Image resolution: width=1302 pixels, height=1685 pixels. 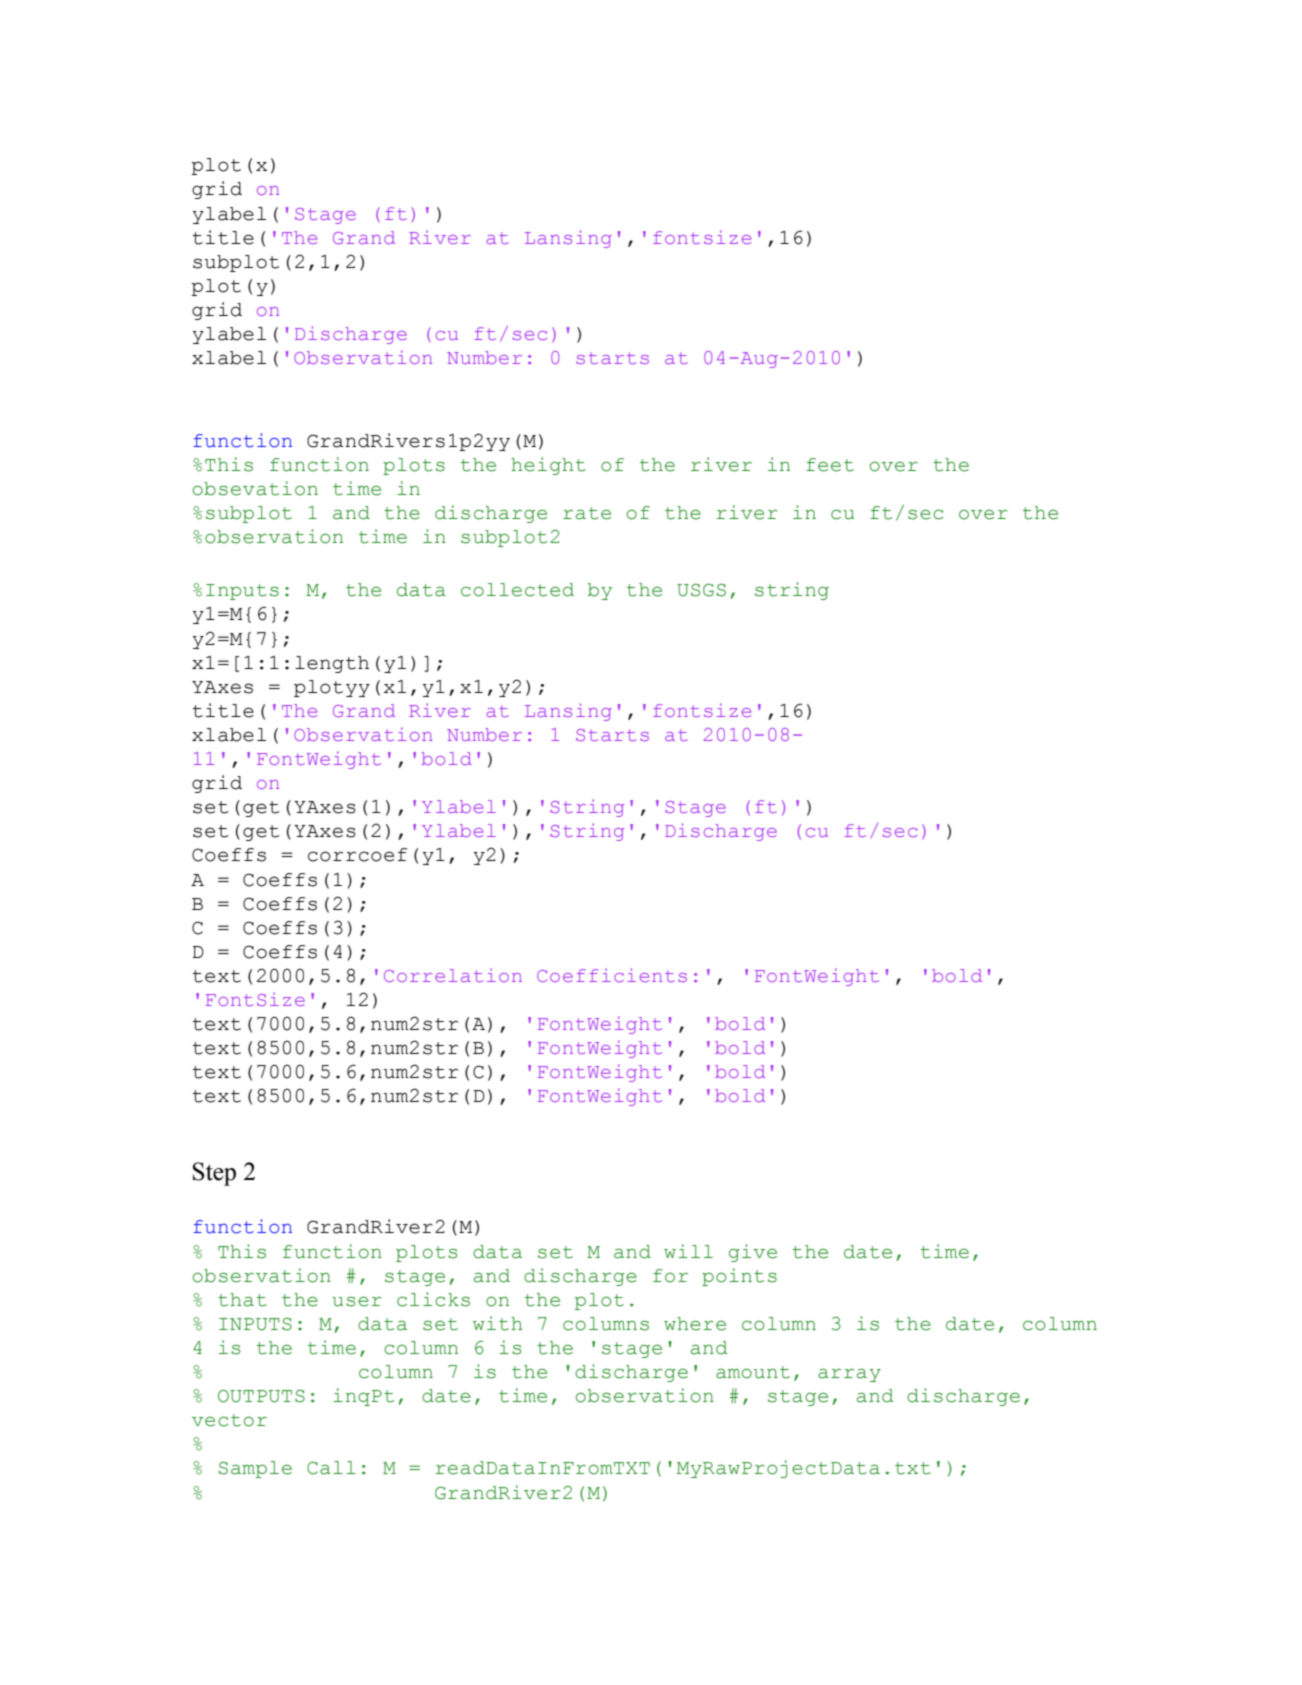 I want to click on Sample, so click(x=255, y=1469).
